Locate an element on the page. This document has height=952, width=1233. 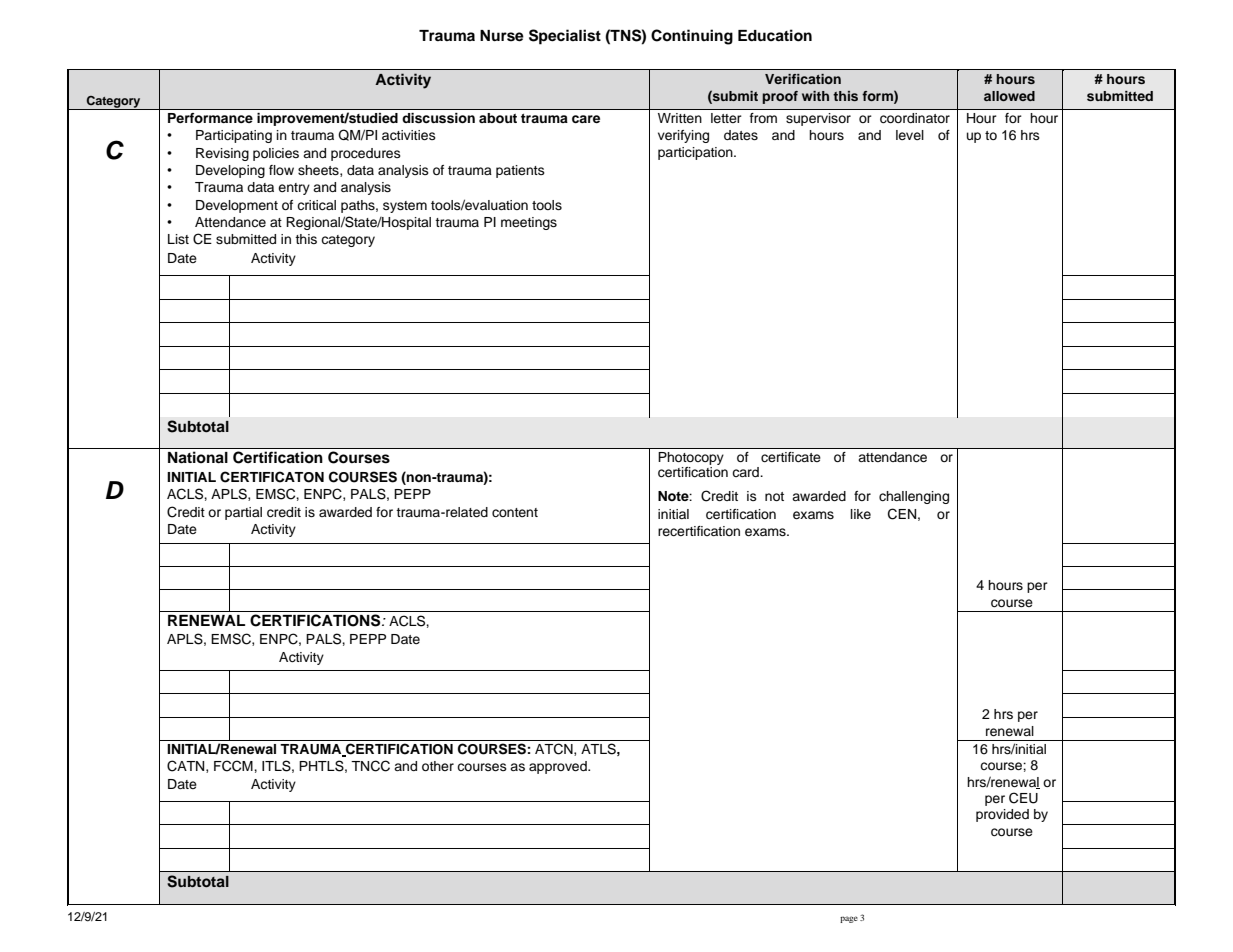
certificate is located at coordinates (790, 457).
